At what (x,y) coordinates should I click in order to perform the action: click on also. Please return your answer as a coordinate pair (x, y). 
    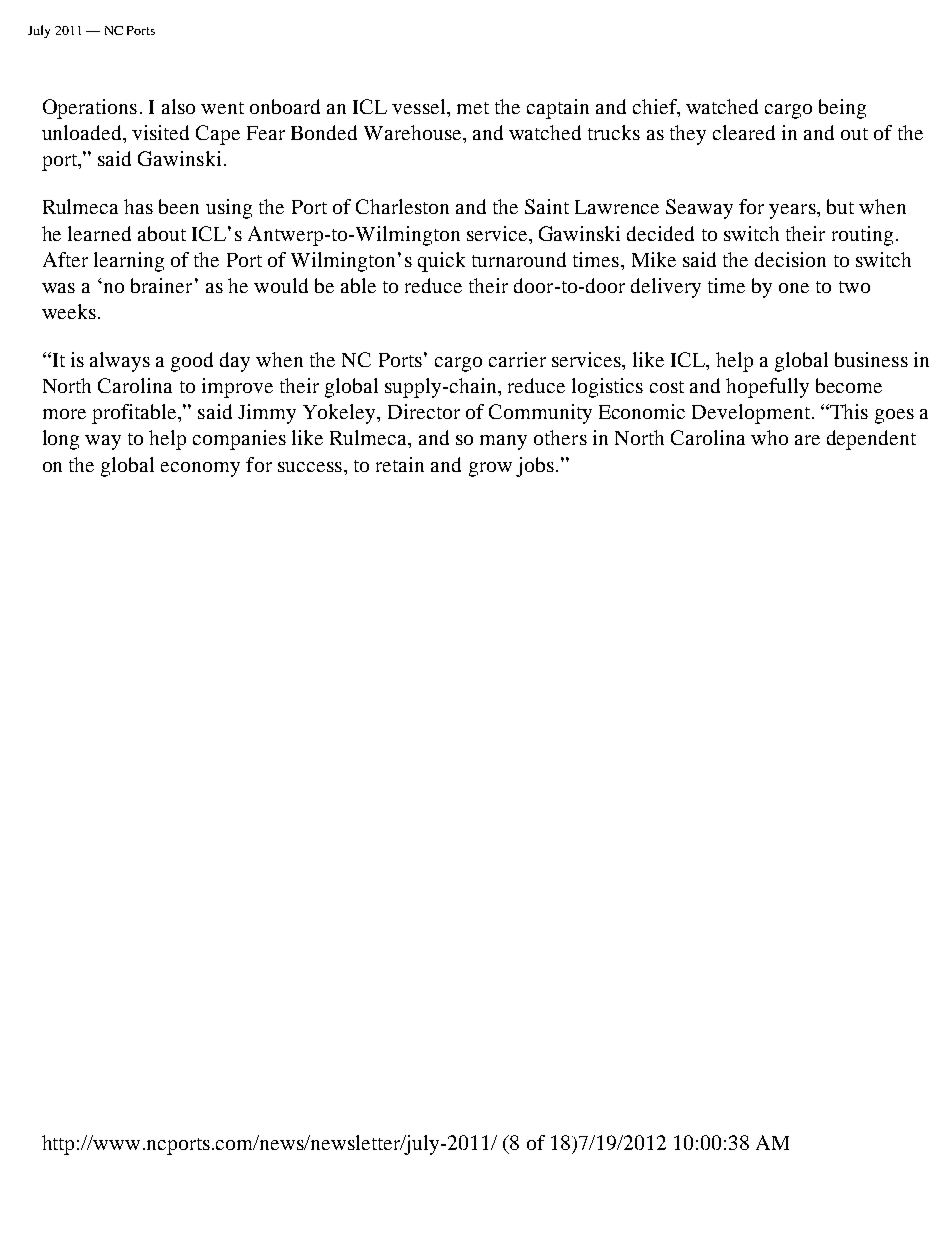
    Looking at the image, I should click on (178, 106).
